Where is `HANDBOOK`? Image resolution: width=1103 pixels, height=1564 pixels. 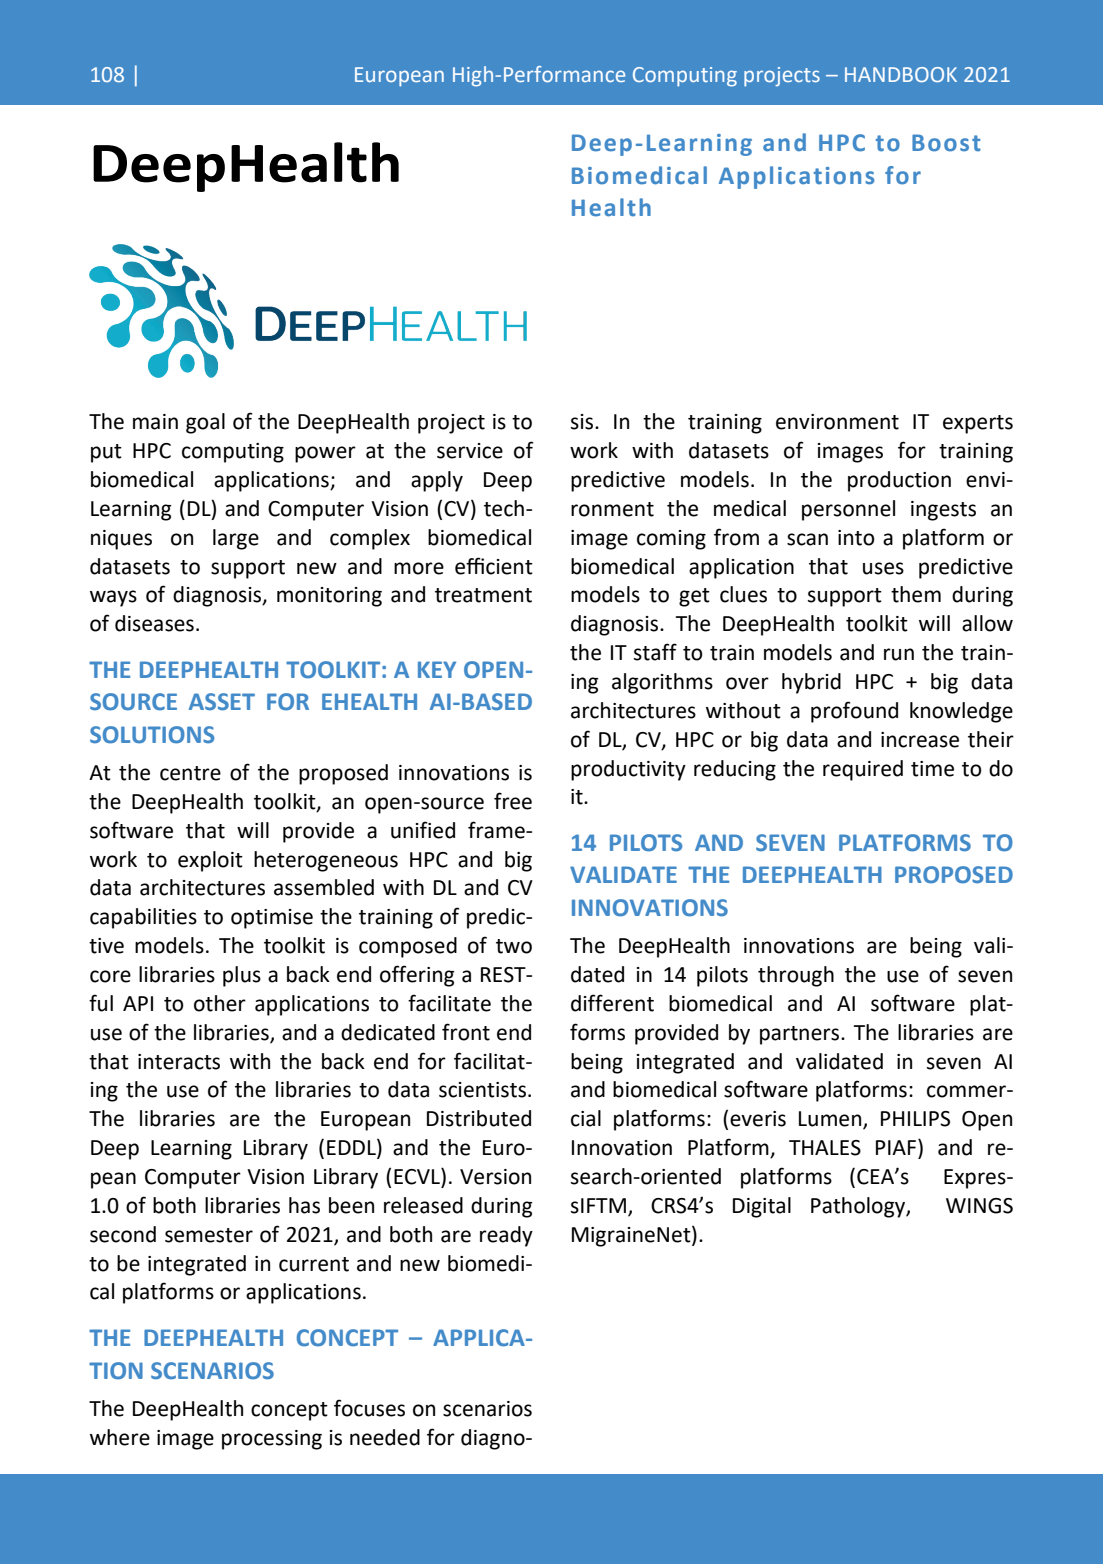 HANDBOOK is located at coordinates (901, 74).
